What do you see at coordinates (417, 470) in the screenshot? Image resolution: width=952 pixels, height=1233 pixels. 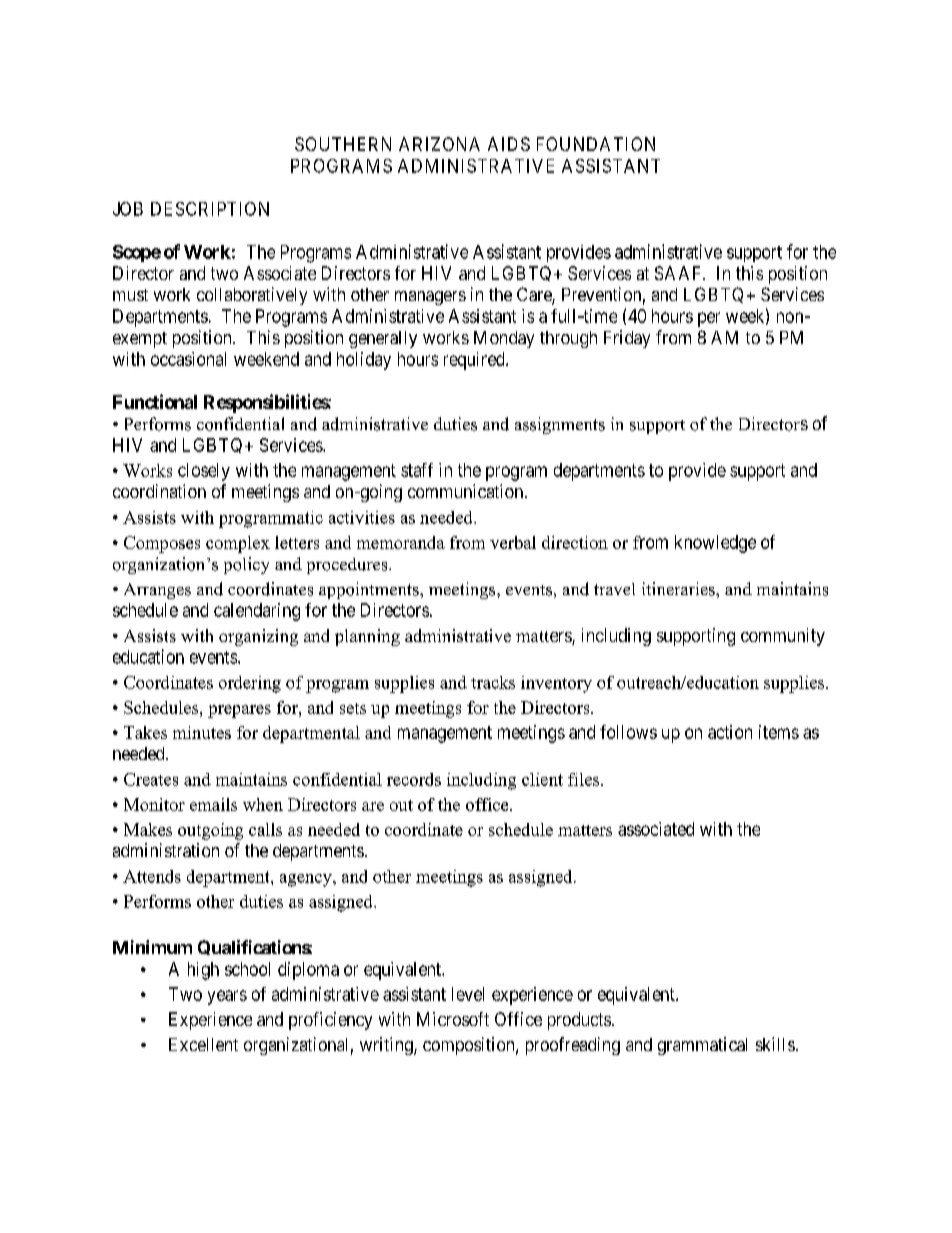 I see `staff` at bounding box center [417, 470].
